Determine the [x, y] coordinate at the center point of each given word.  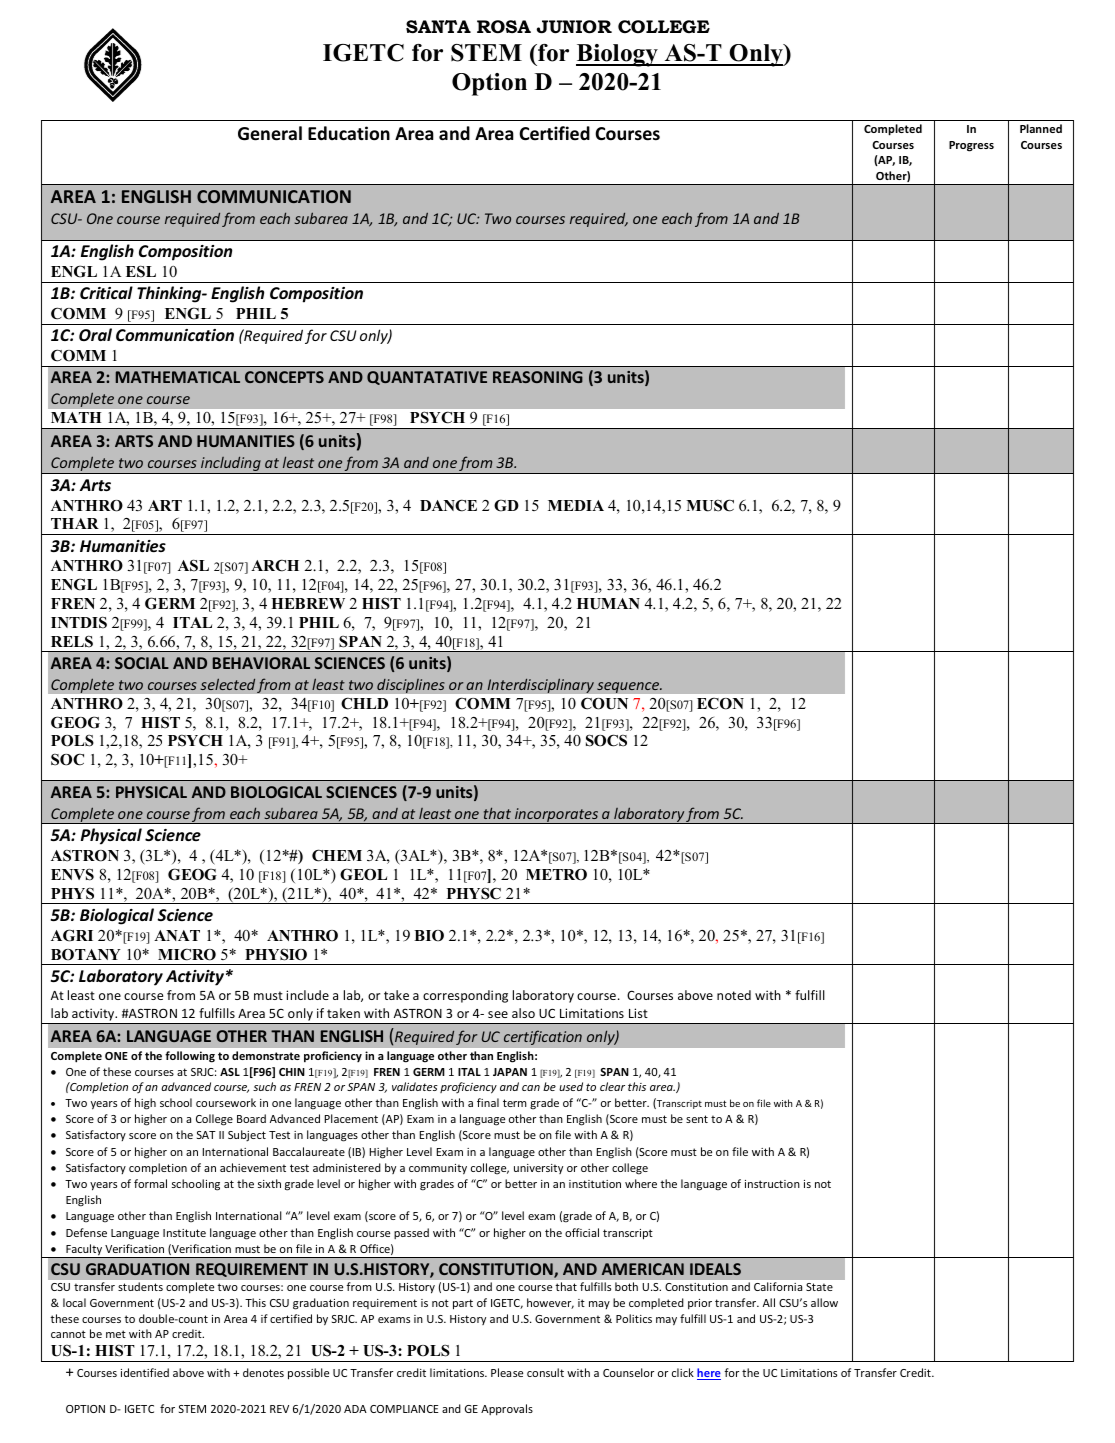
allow [824, 1302]
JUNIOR [574, 27]
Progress [971, 146]
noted [734, 995]
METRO [556, 875]
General [270, 133]
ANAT [177, 935]
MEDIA [576, 505]
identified [145, 1372]
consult [545, 1372]
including [231, 465]
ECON [720, 703]
